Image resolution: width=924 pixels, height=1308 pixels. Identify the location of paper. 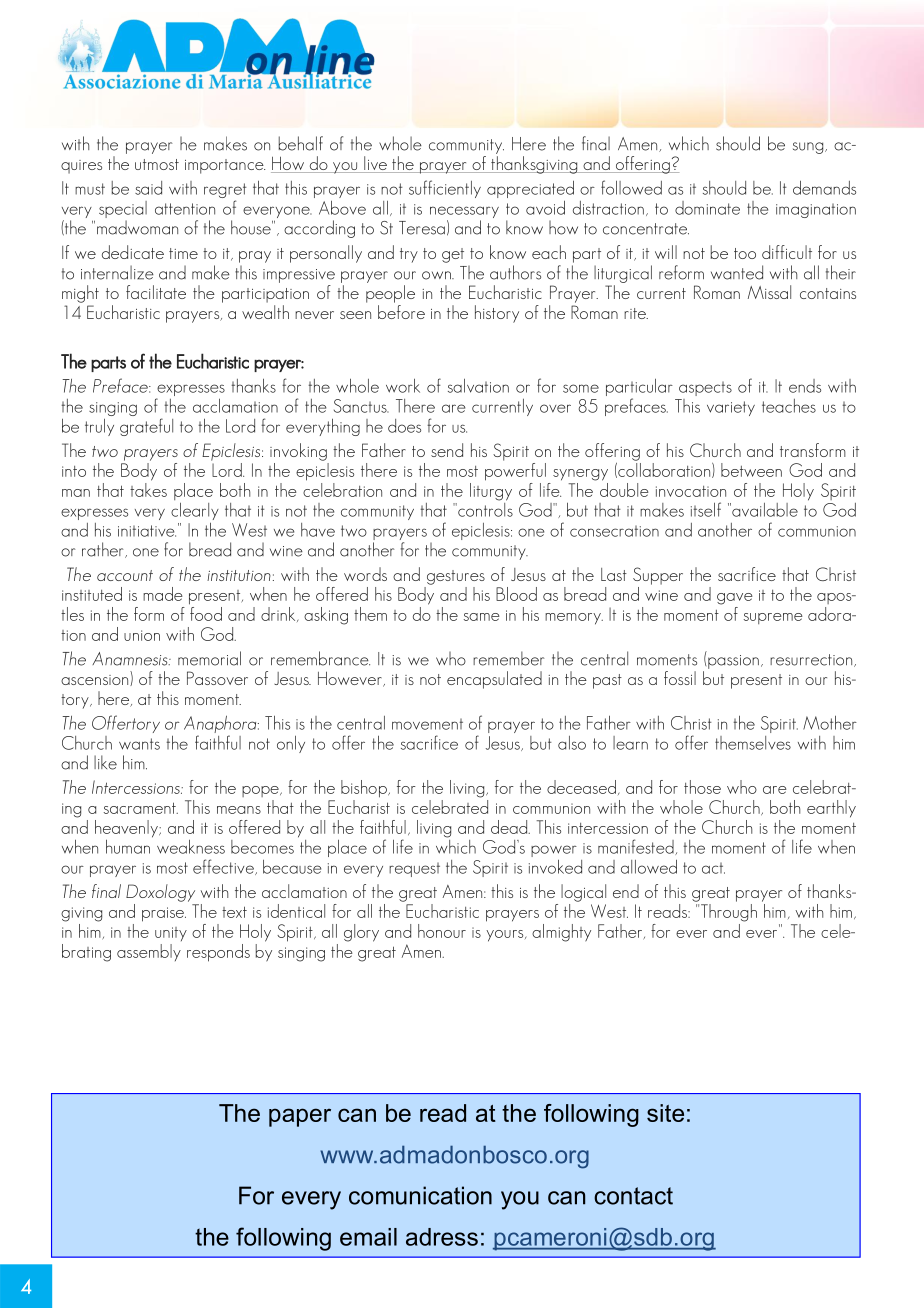
(300, 1117).
